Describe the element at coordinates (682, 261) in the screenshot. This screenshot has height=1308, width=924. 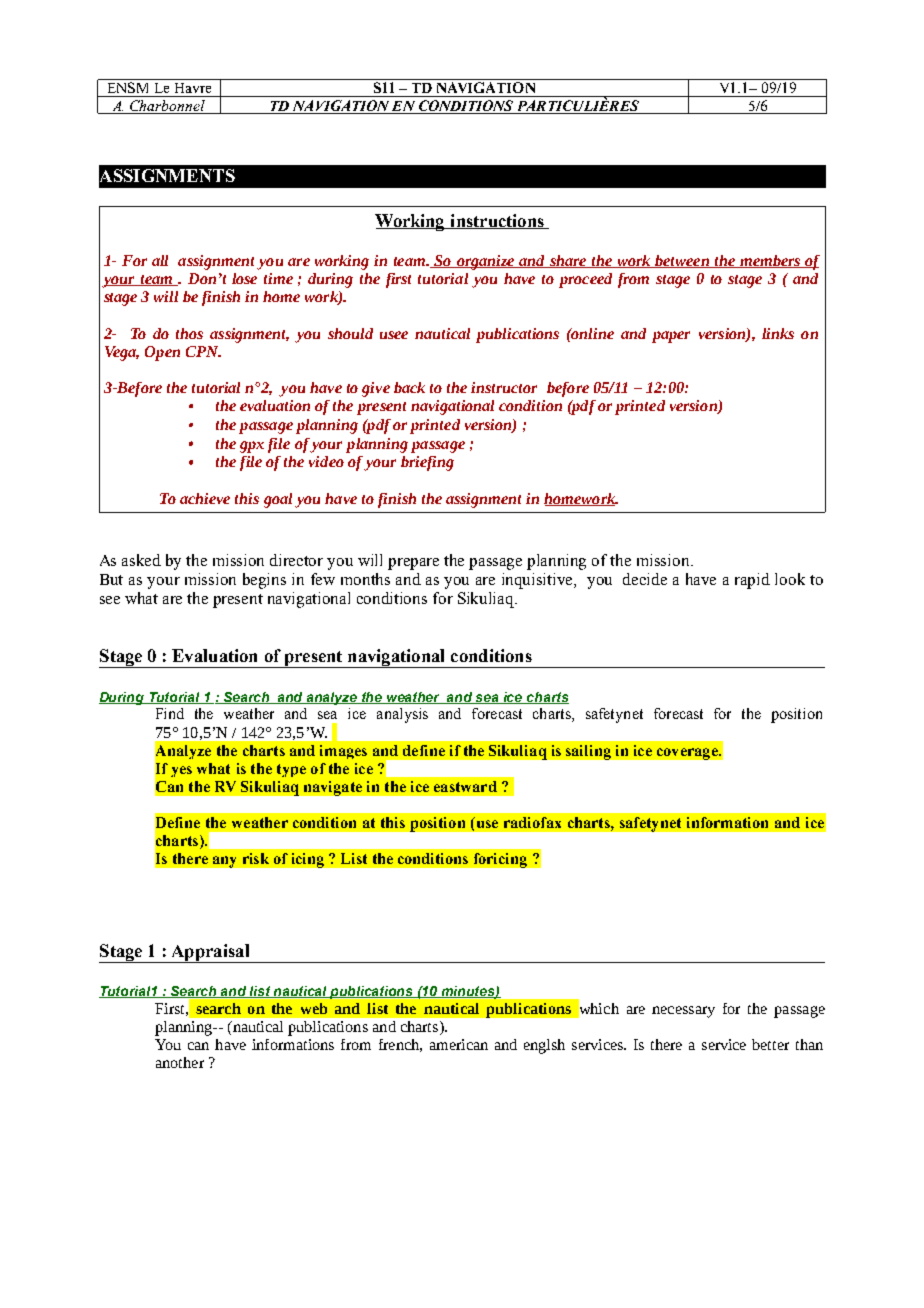
I see `between` at that location.
